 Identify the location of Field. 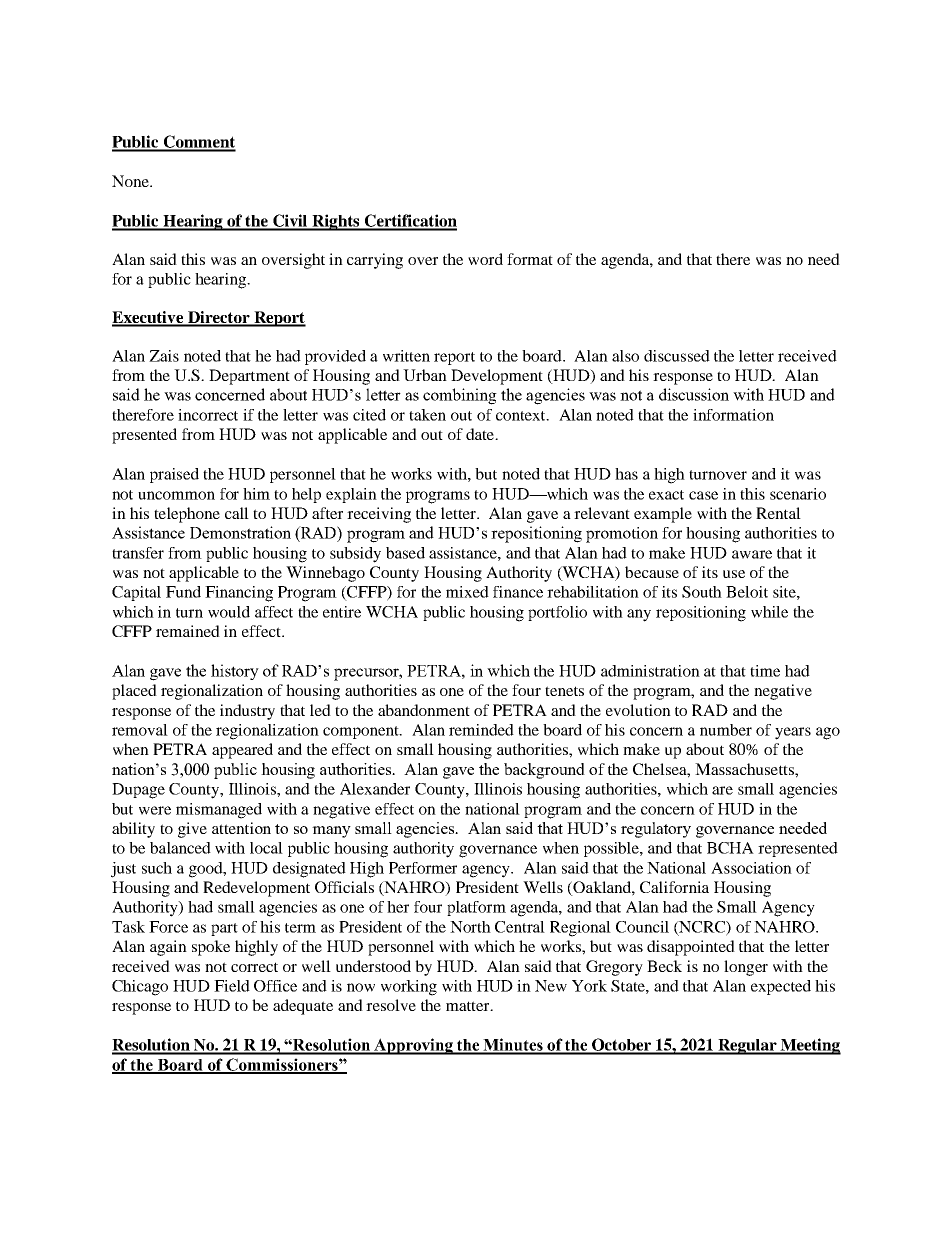
(232, 986).
